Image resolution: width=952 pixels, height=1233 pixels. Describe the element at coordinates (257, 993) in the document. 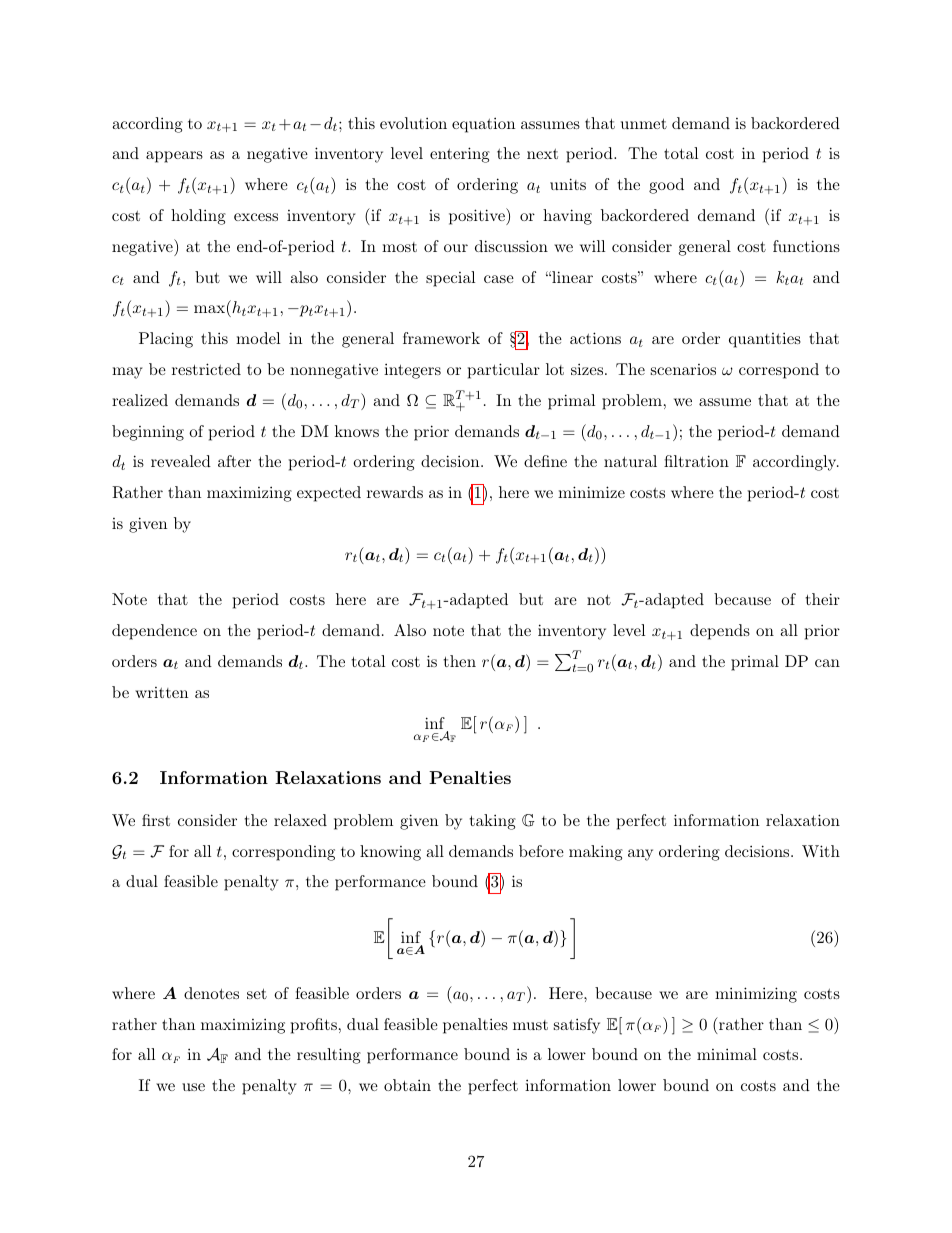

I see `set` at that location.
